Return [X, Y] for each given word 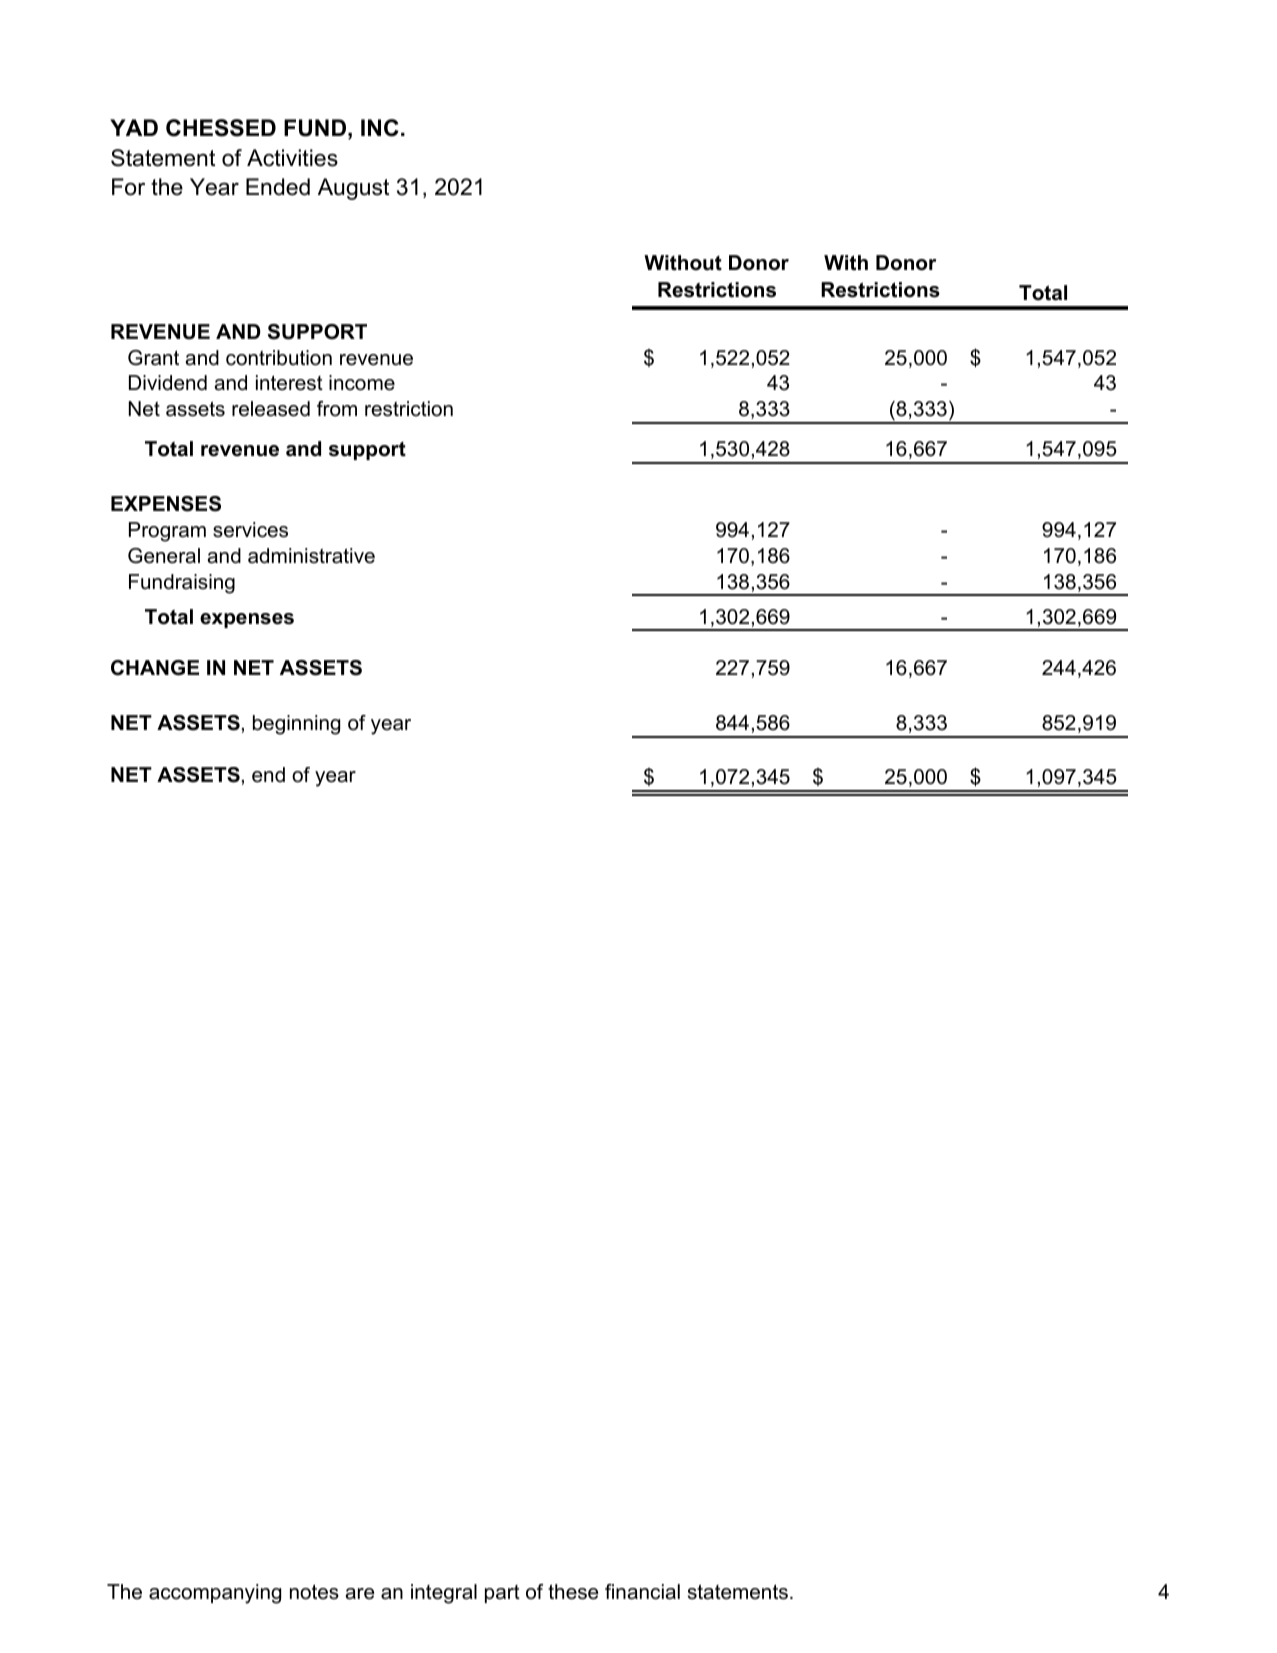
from [337, 409]
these [573, 1592]
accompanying [215, 1594]
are [360, 1594]
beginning [296, 725]
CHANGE [155, 668]
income [362, 383]
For [128, 187]
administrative [311, 556]
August [353, 189]
